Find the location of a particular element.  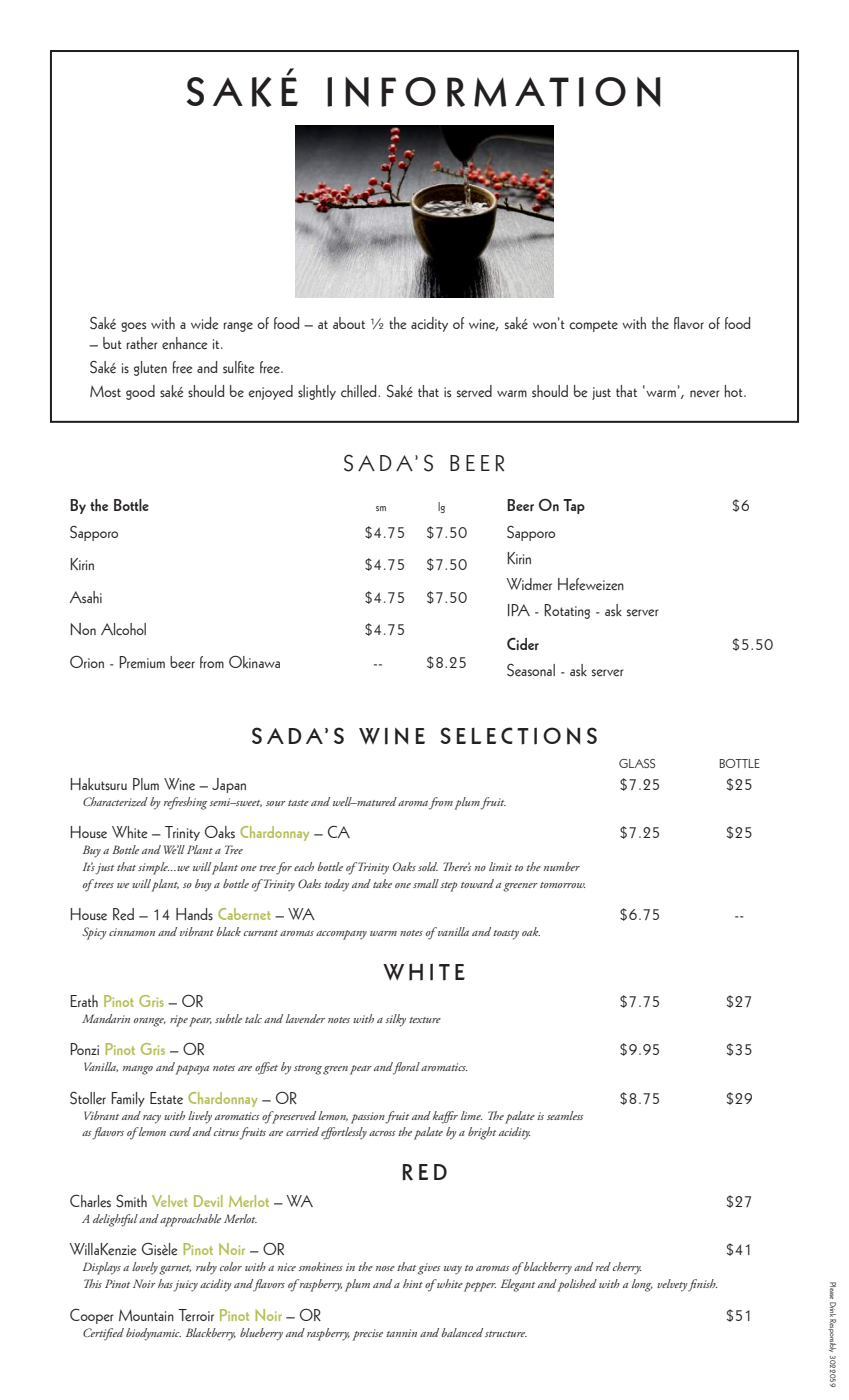

Alcohol is located at coordinates (123, 629).
